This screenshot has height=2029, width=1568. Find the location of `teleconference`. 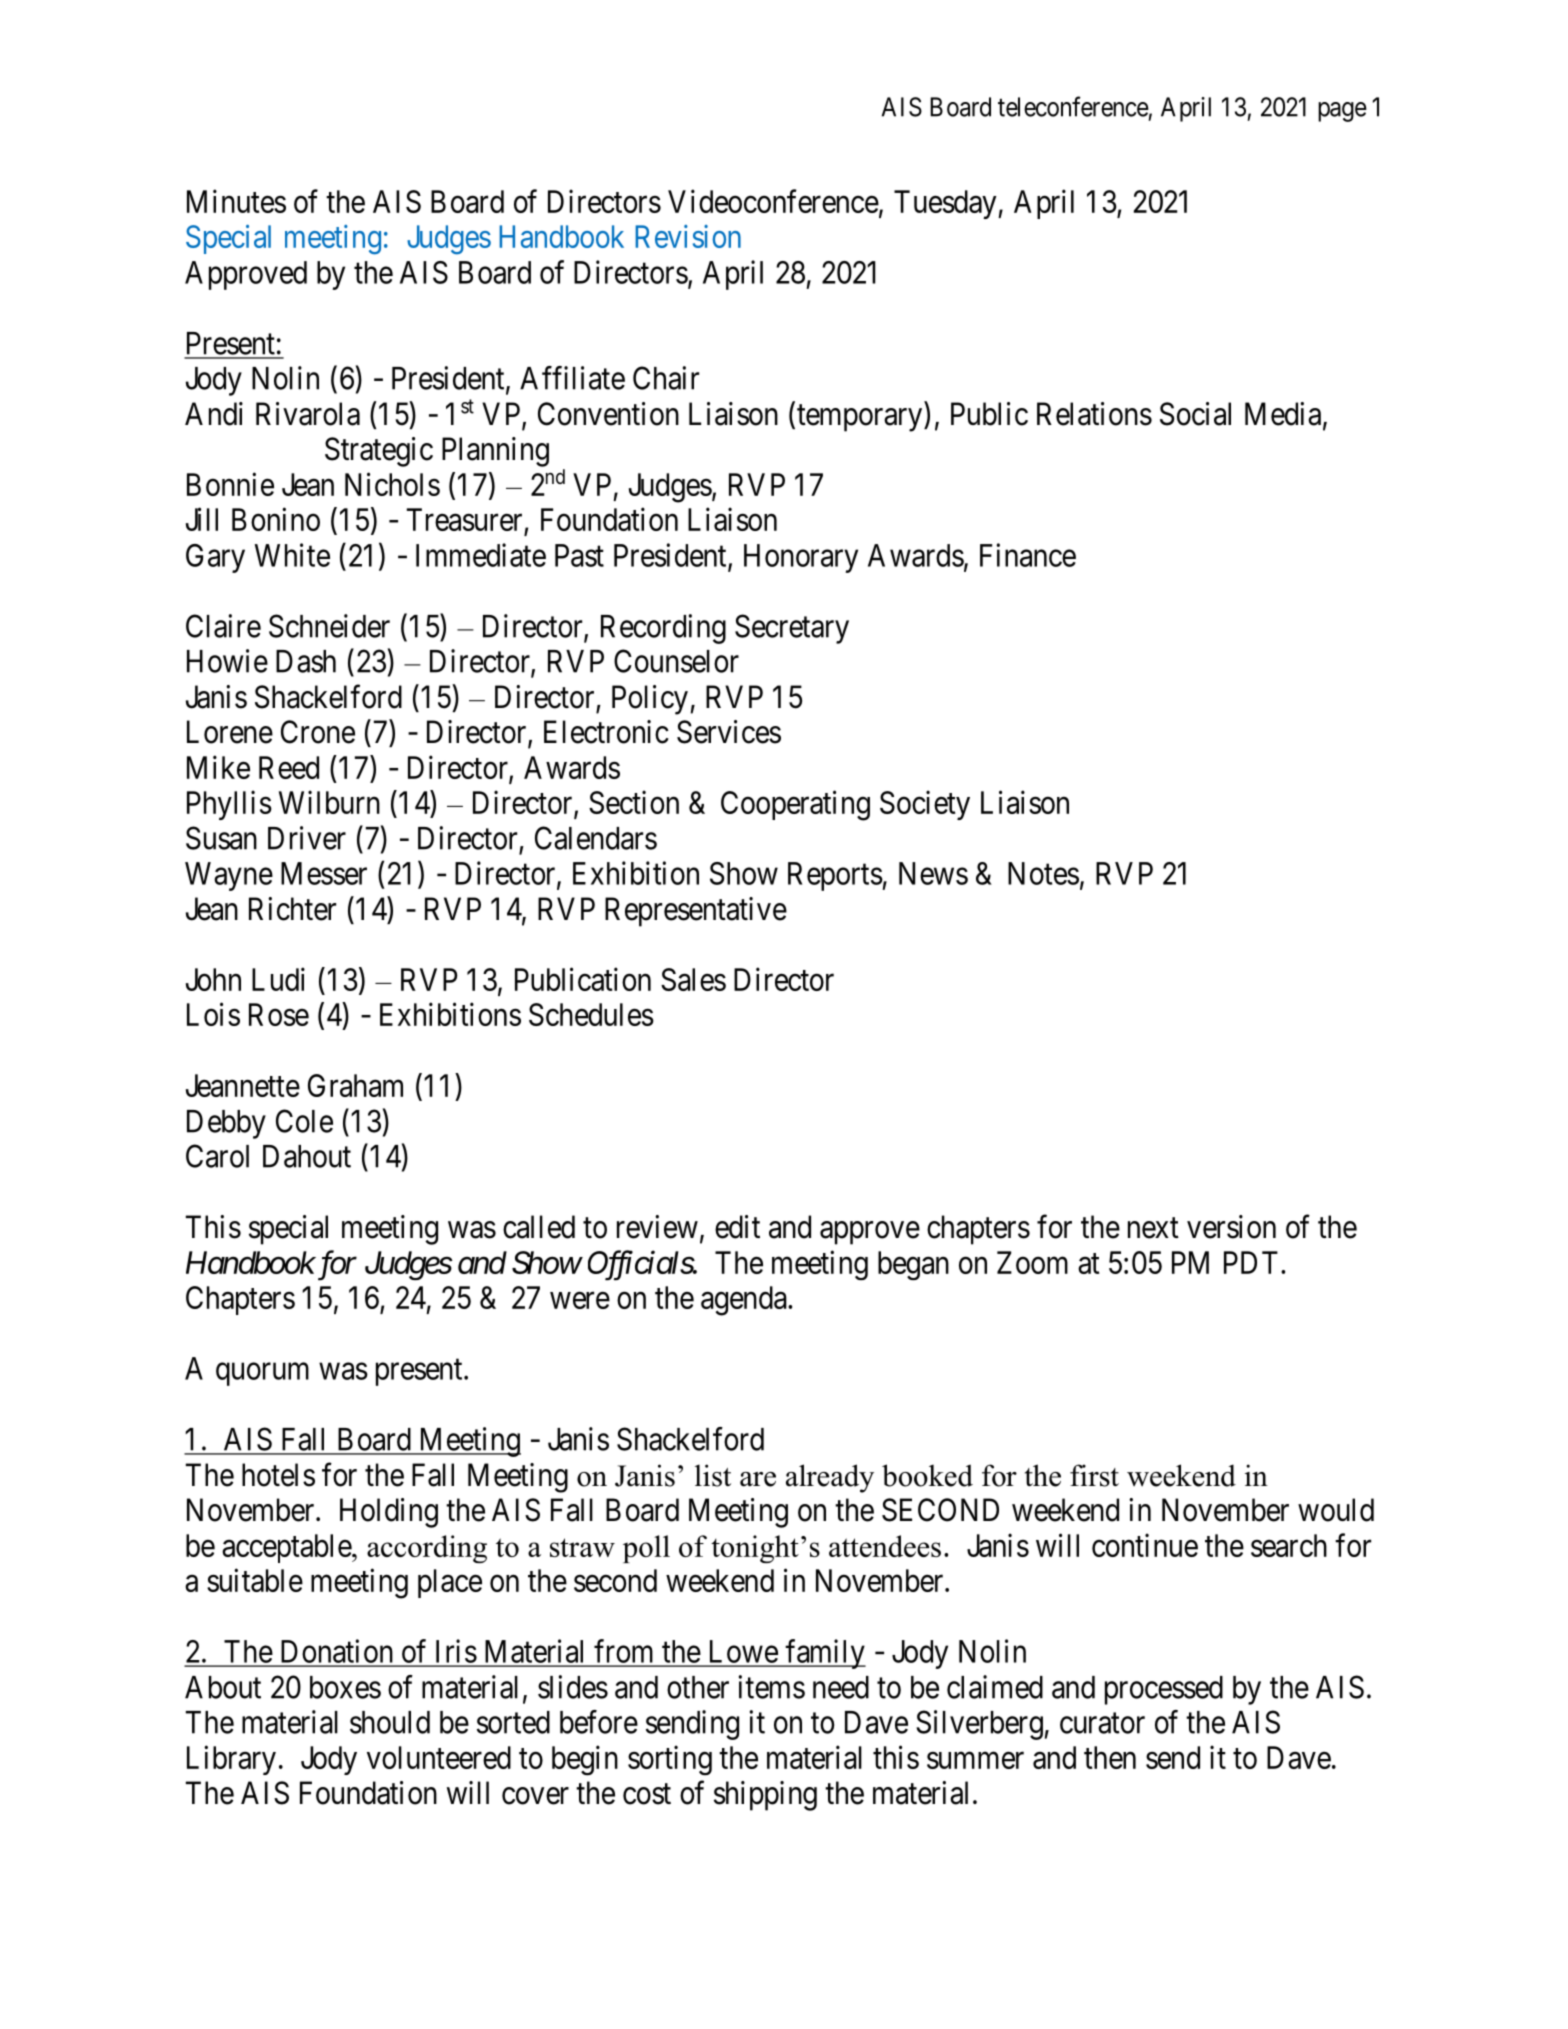

teleconference is located at coordinates (1073, 106).
